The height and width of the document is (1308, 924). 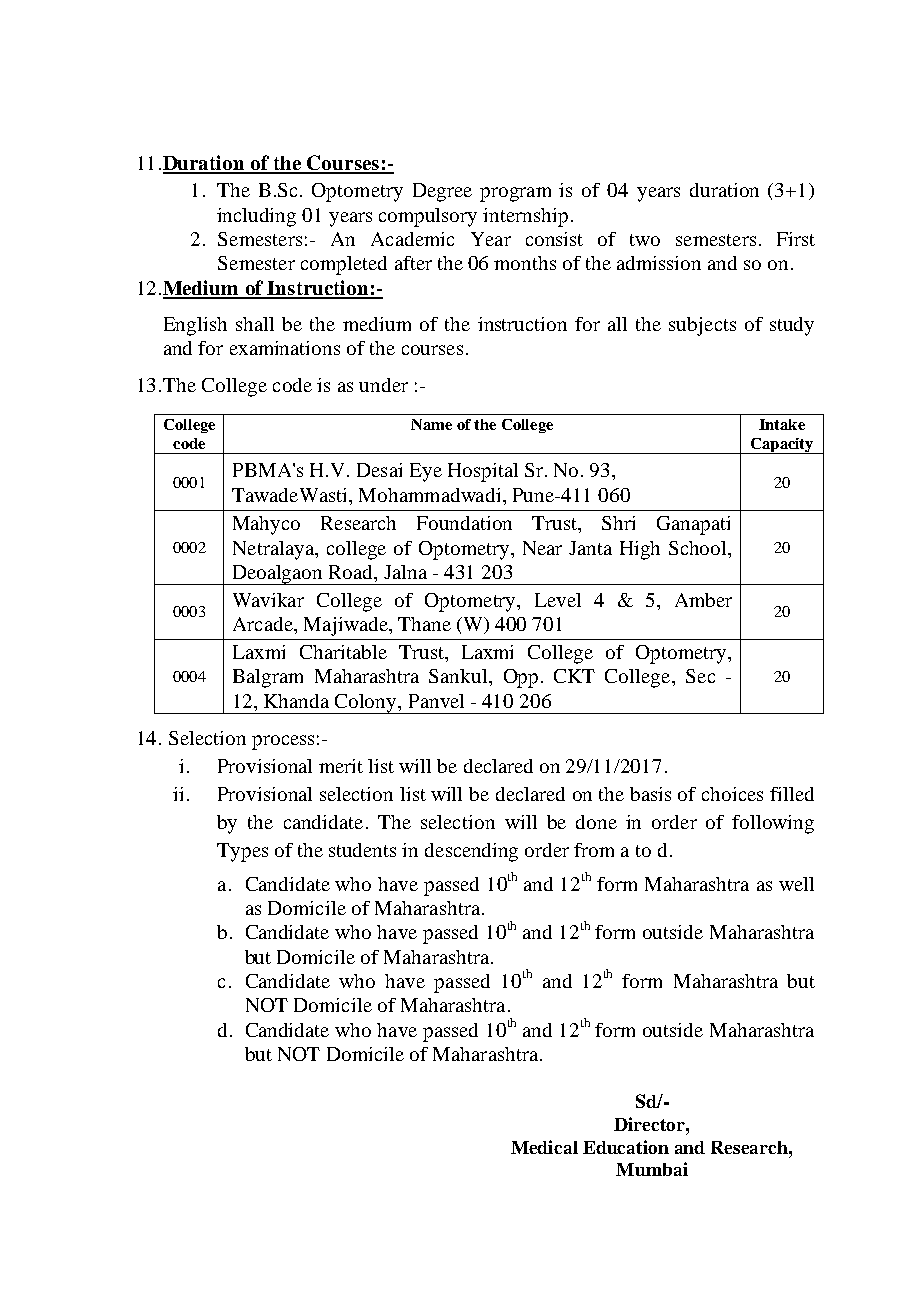 What do you see at coordinates (256, 217) in the document?
I see `including` at bounding box center [256, 217].
